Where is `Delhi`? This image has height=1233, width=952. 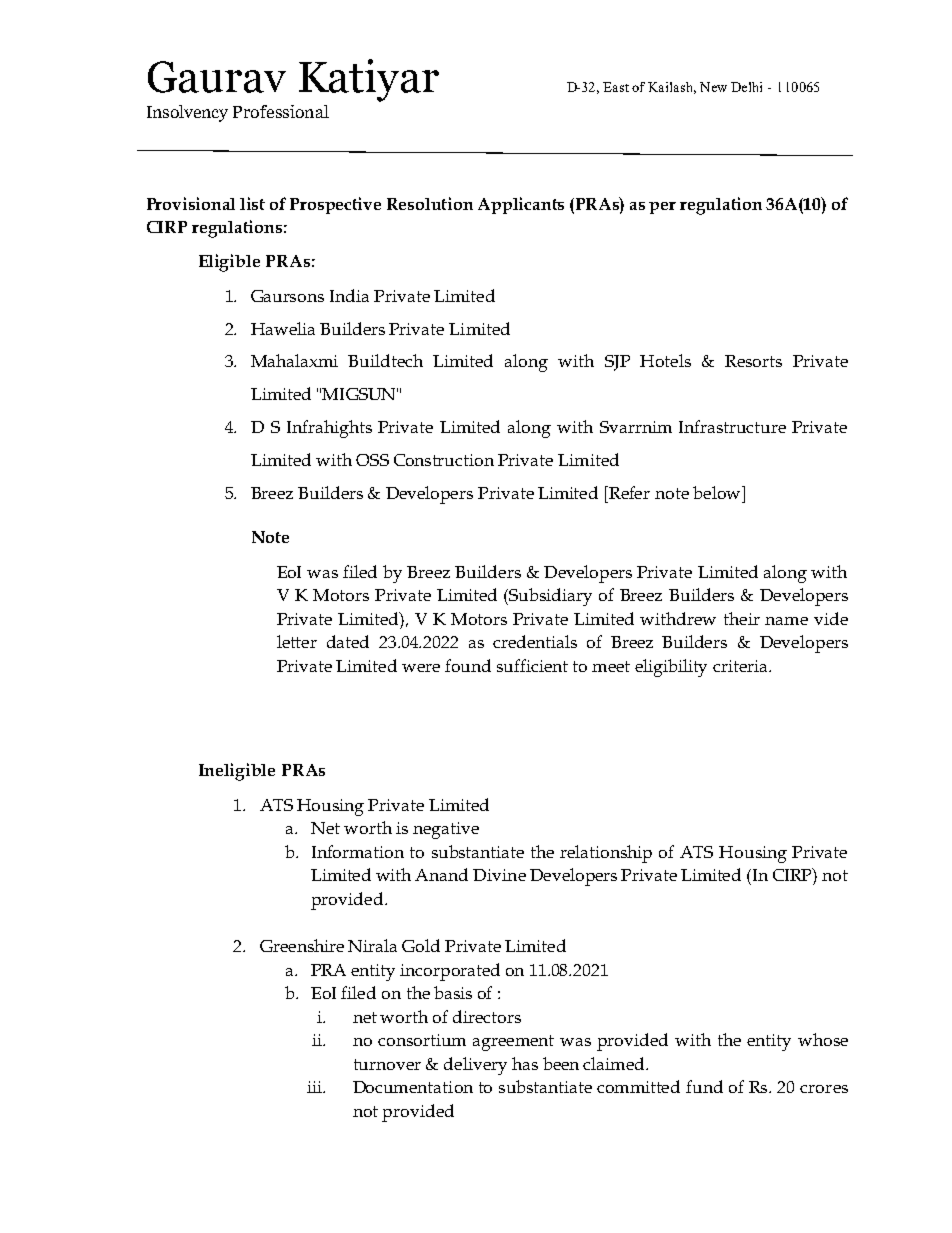
Delhi is located at coordinates (746, 87).
